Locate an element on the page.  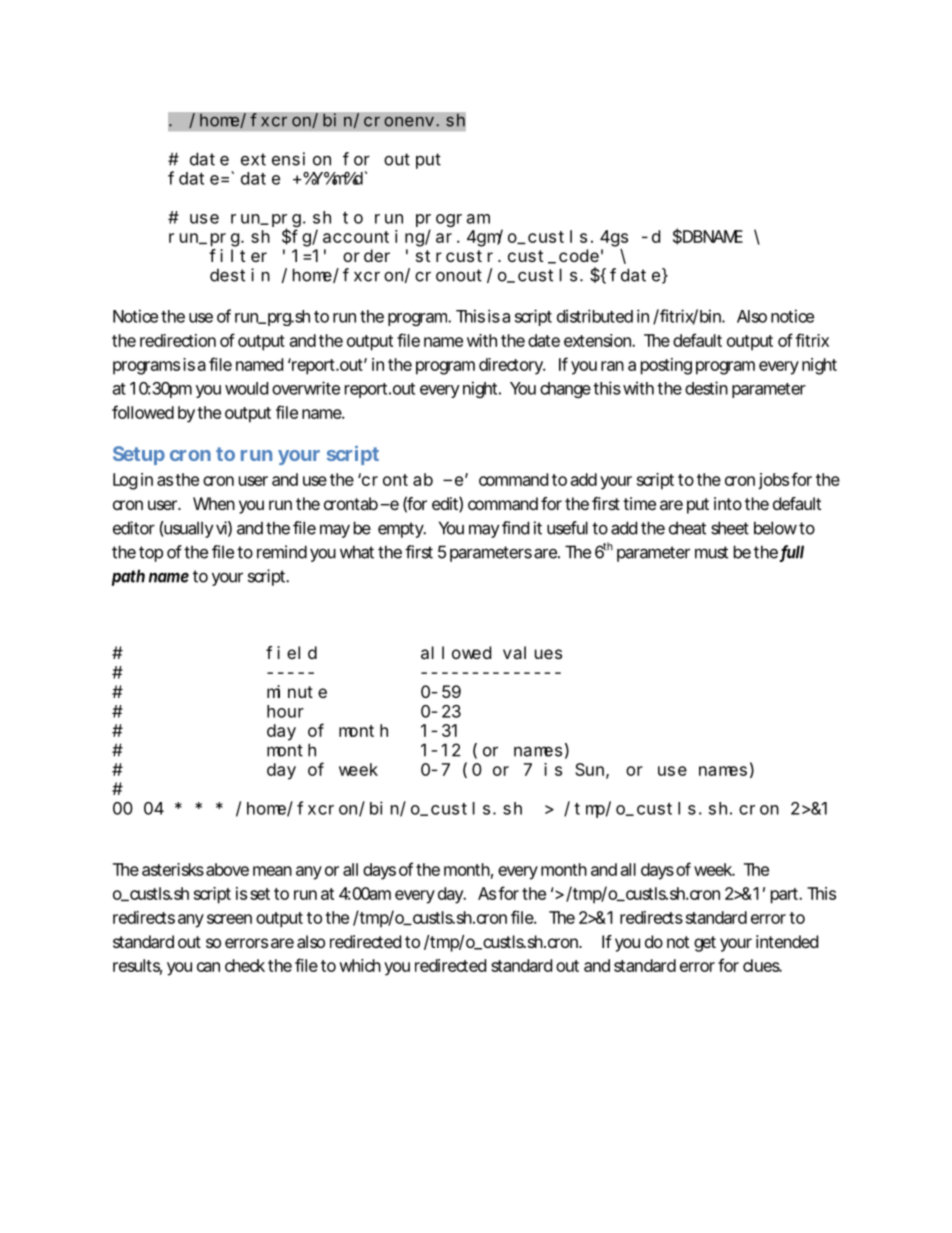
distributed is located at coordinates (595, 316).
